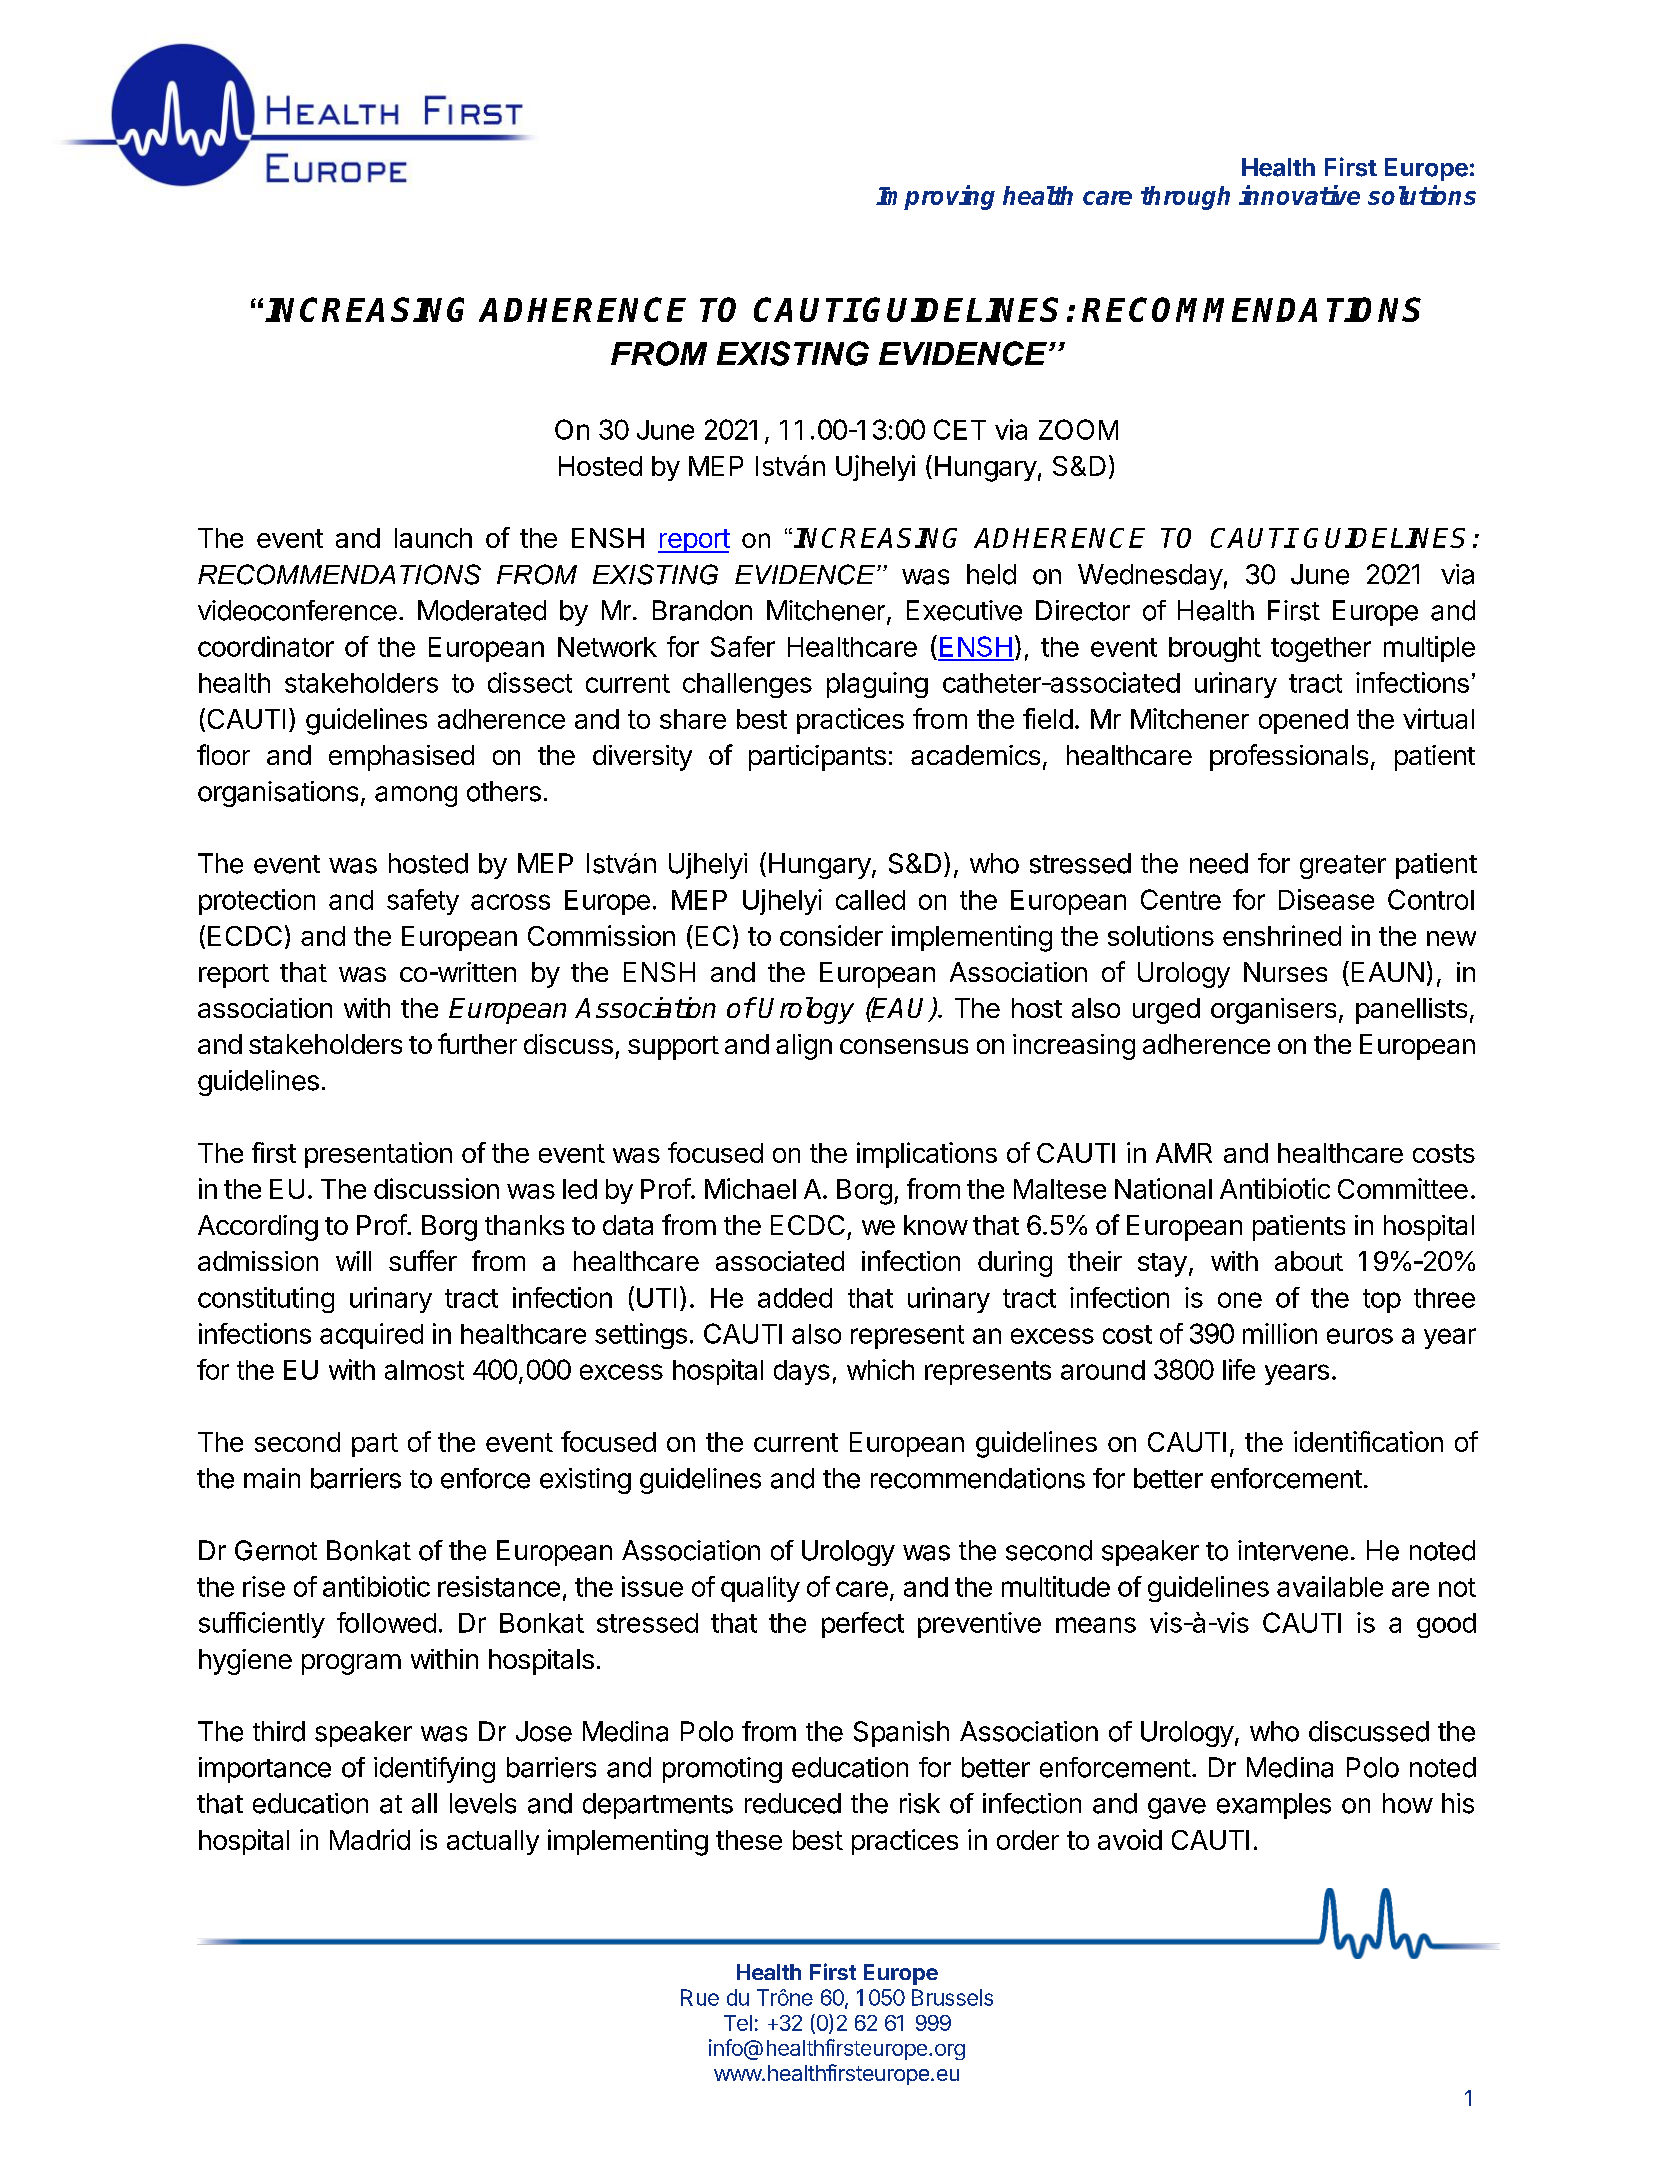  Describe the element at coordinates (1330, 1586) in the screenshot. I see `available` at that location.
